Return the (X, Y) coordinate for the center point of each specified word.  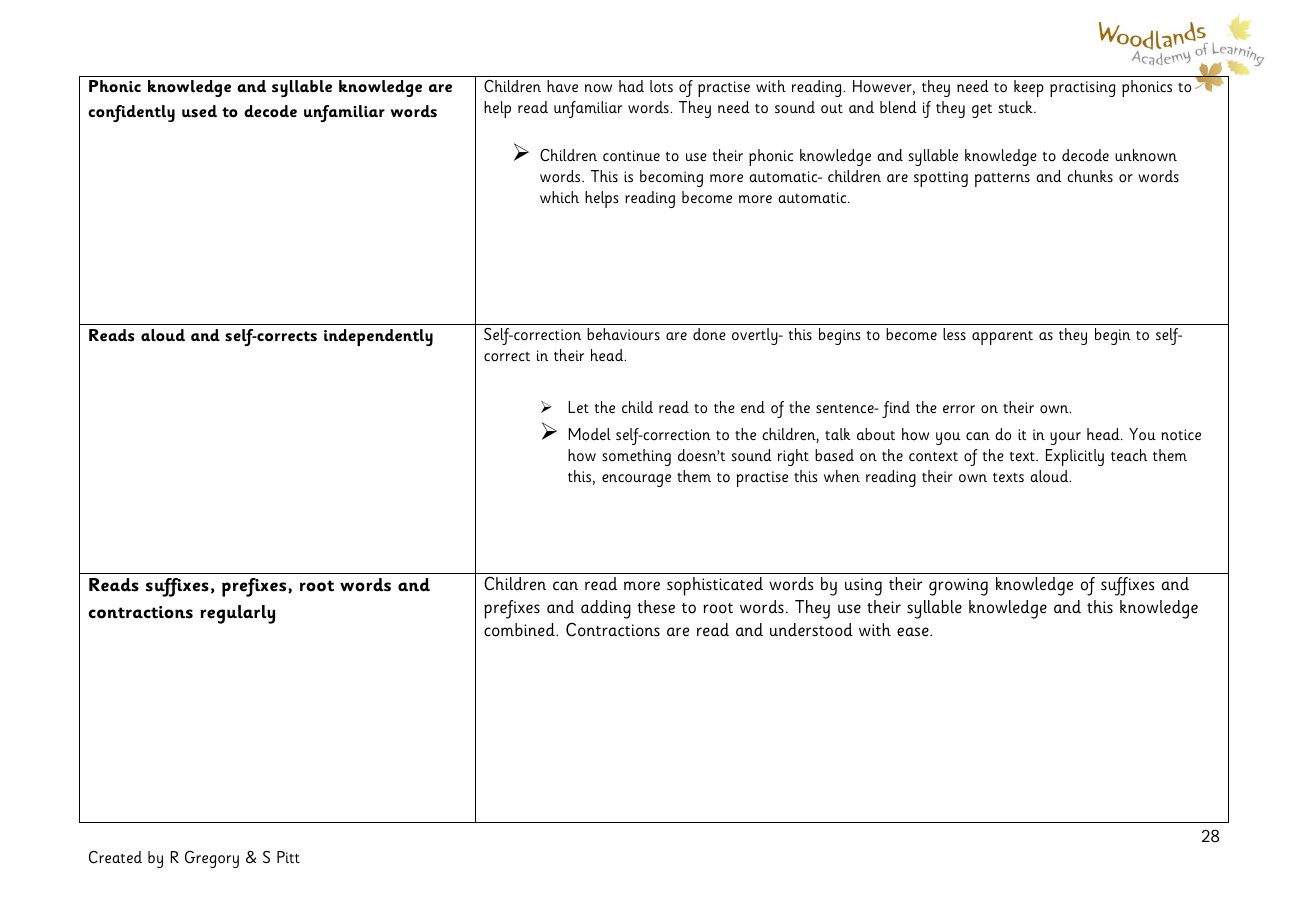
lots (661, 86)
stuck (1016, 107)
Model (590, 434)
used (199, 111)
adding (606, 609)
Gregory (212, 859)
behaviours (623, 334)
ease (914, 632)
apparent (1002, 338)
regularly (237, 614)
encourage (636, 480)
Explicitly (1075, 457)
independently (378, 337)
